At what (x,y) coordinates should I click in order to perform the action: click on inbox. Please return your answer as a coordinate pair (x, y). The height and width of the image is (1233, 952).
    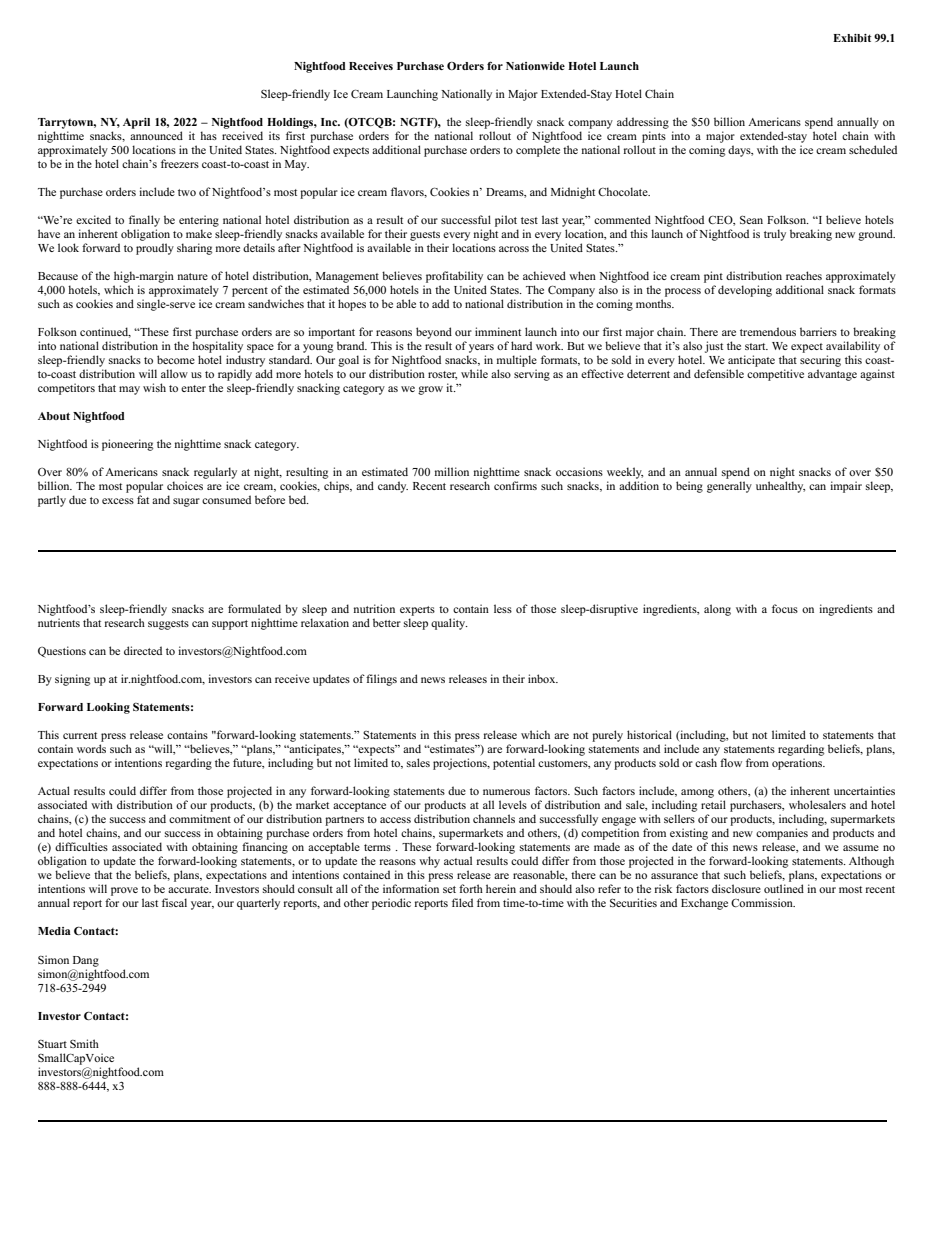
    Looking at the image, I should click on (543, 678).
